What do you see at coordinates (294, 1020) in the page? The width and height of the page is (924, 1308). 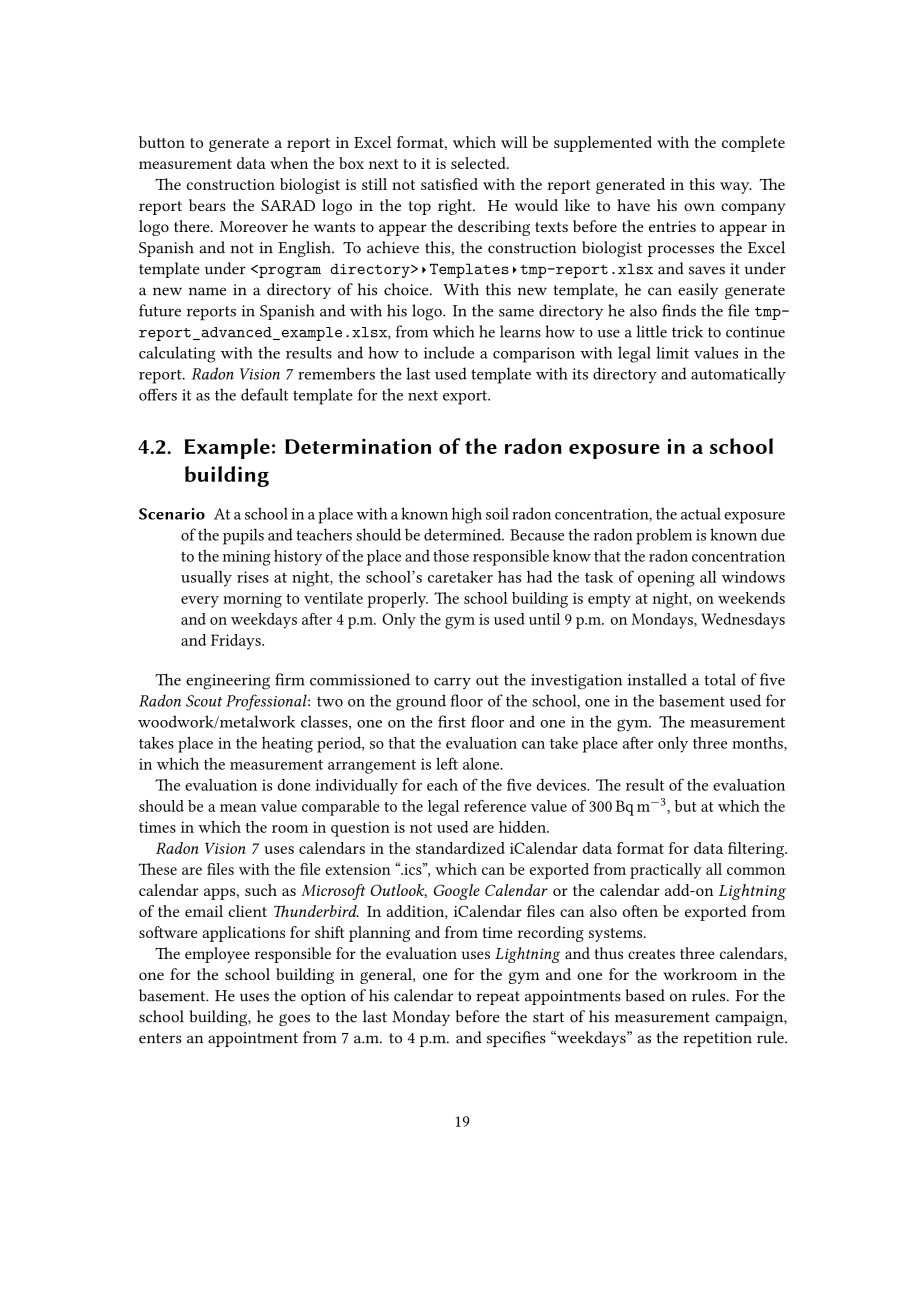 I see `goes` at bounding box center [294, 1020].
